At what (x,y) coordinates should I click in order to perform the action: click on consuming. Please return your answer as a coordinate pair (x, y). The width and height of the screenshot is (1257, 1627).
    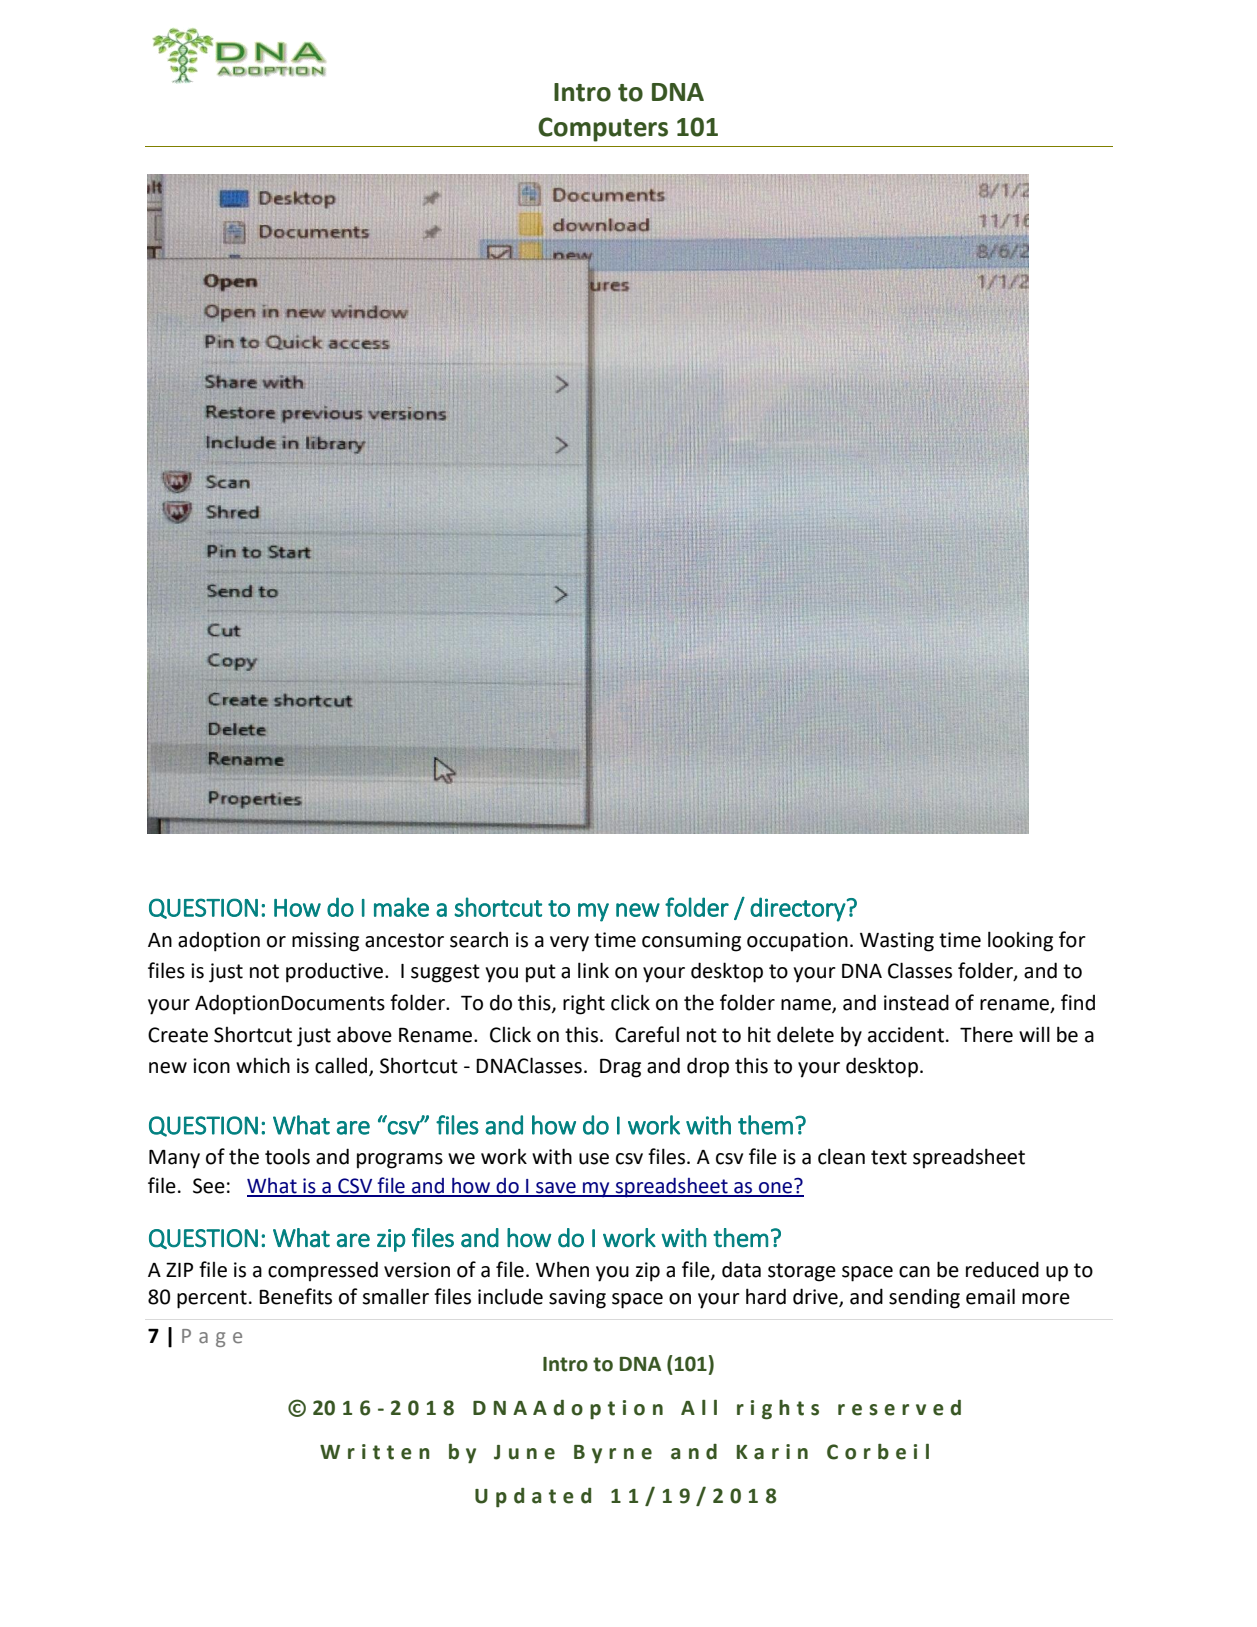
    Looking at the image, I should click on (691, 942).
